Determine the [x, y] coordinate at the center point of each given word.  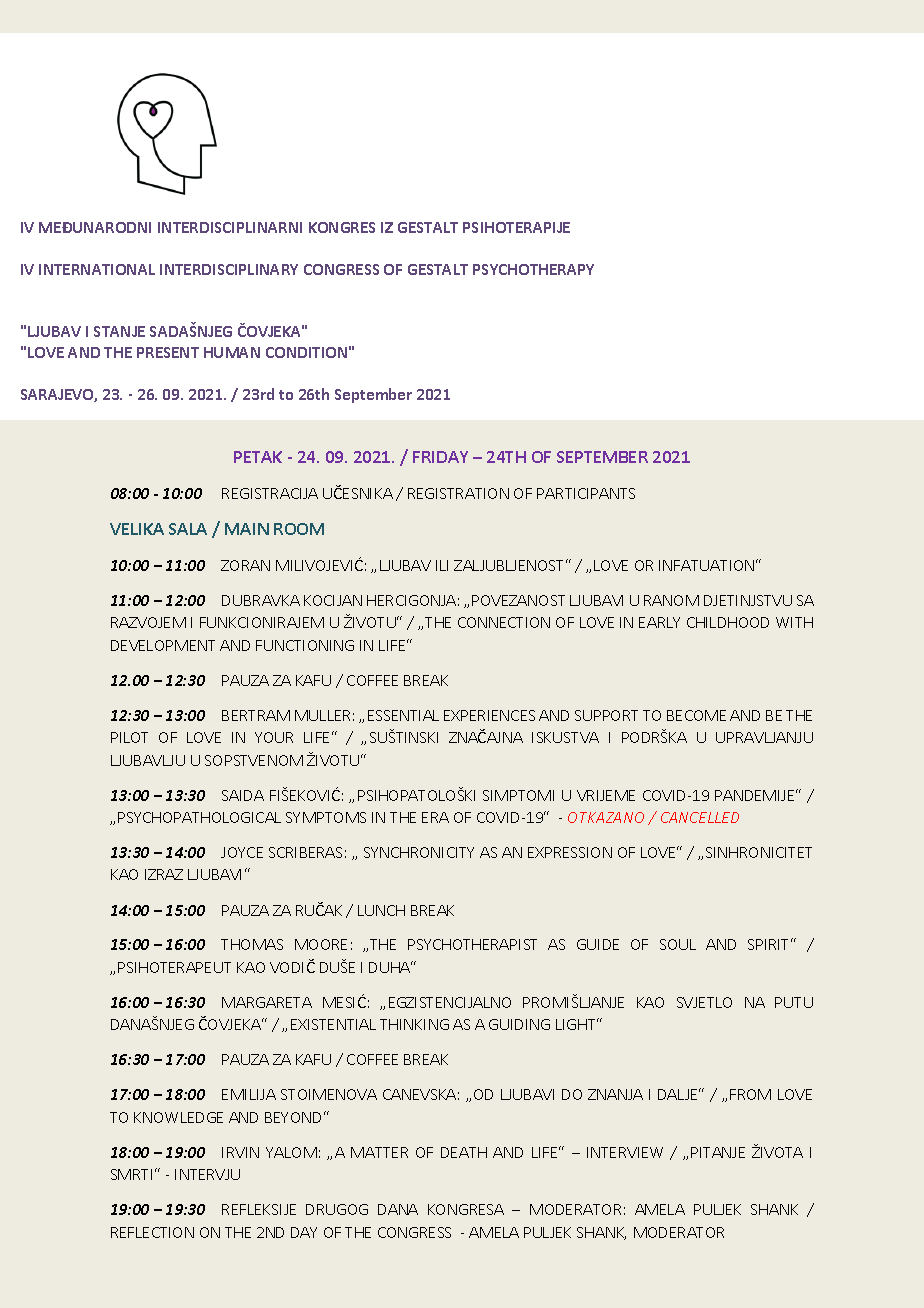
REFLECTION [152, 1232]
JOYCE [242, 852]
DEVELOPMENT [163, 645]
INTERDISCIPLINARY [229, 269]
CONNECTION [504, 622]
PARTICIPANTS [586, 493]
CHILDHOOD [728, 622]
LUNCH [381, 910]
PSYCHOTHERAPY [533, 269]
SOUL [678, 944]
